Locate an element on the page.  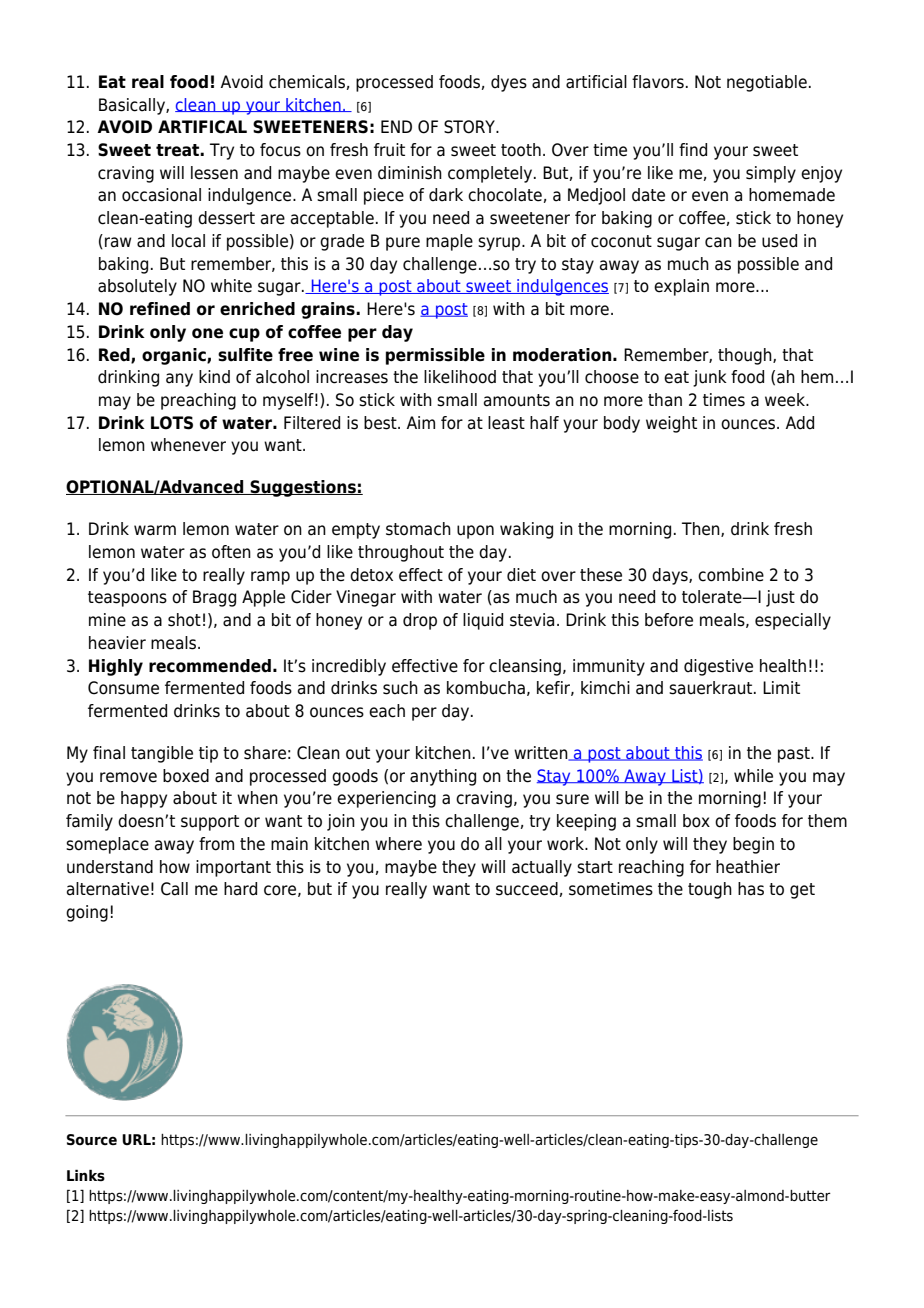
though is located at coordinates (746, 356).
